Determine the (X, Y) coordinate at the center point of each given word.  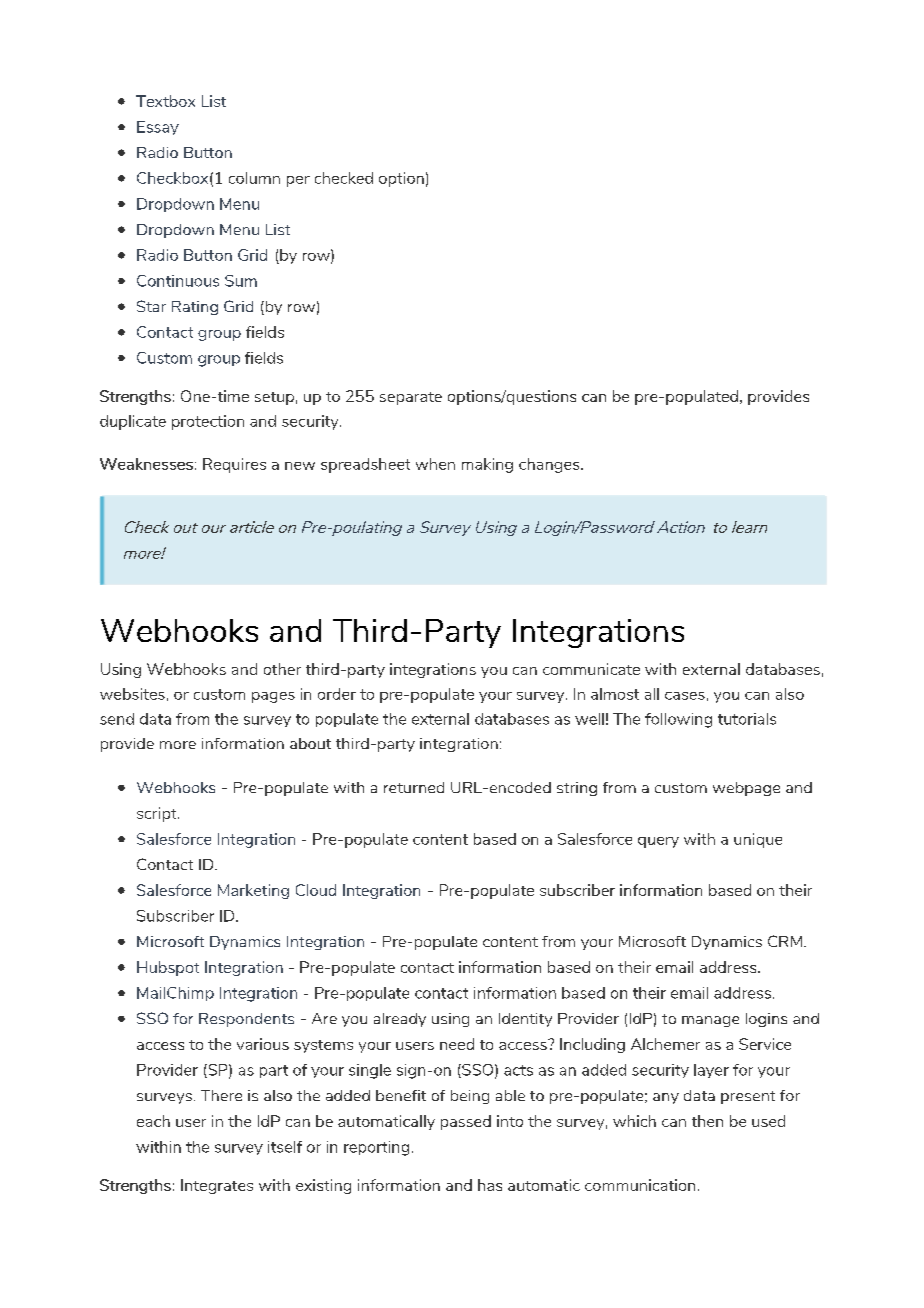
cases (685, 696)
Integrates (217, 1186)
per (298, 181)
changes (550, 465)
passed (466, 1122)
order (337, 694)
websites (132, 694)
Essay (158, 128)
